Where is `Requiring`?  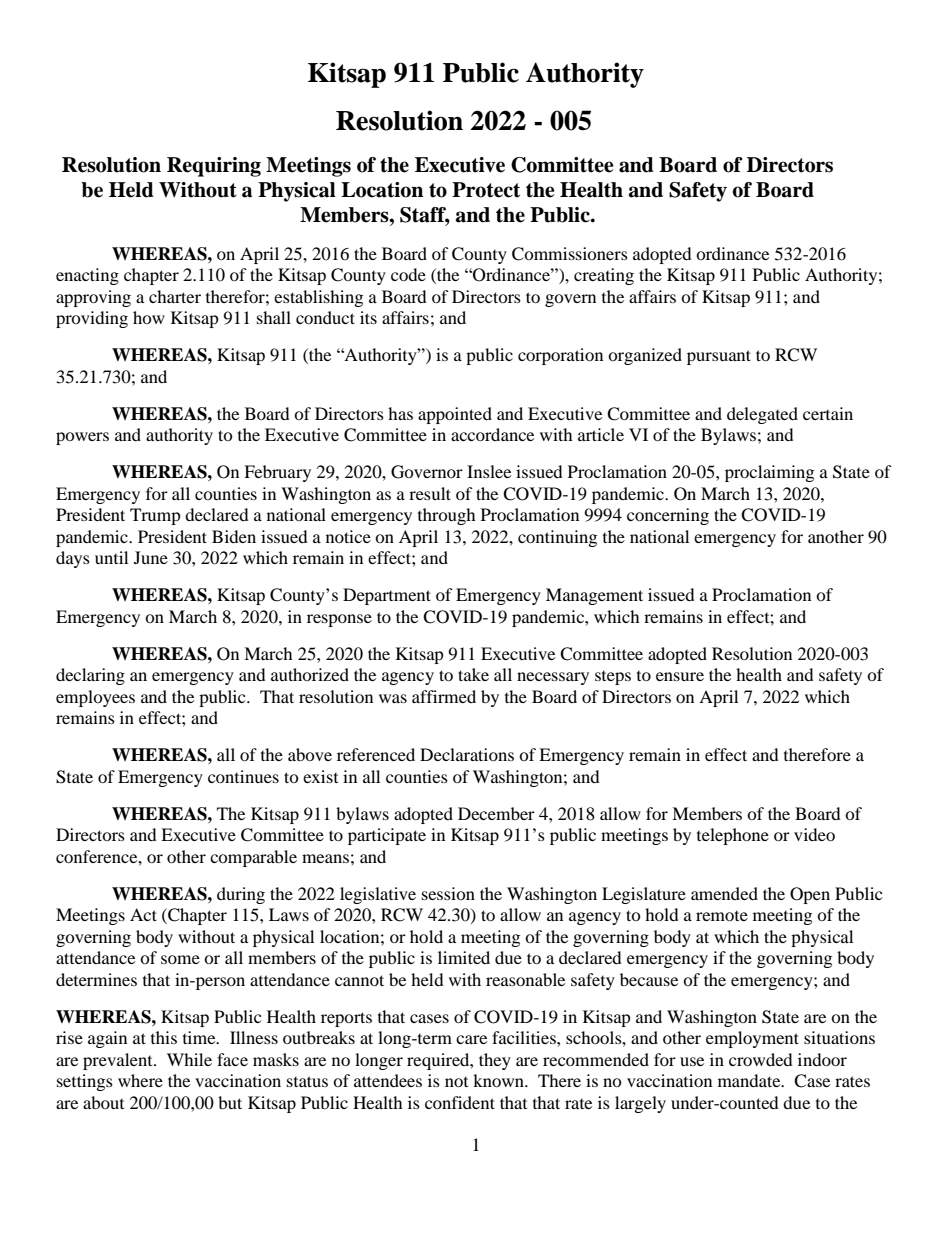 Requiring is located at coordinates (214, 167).
